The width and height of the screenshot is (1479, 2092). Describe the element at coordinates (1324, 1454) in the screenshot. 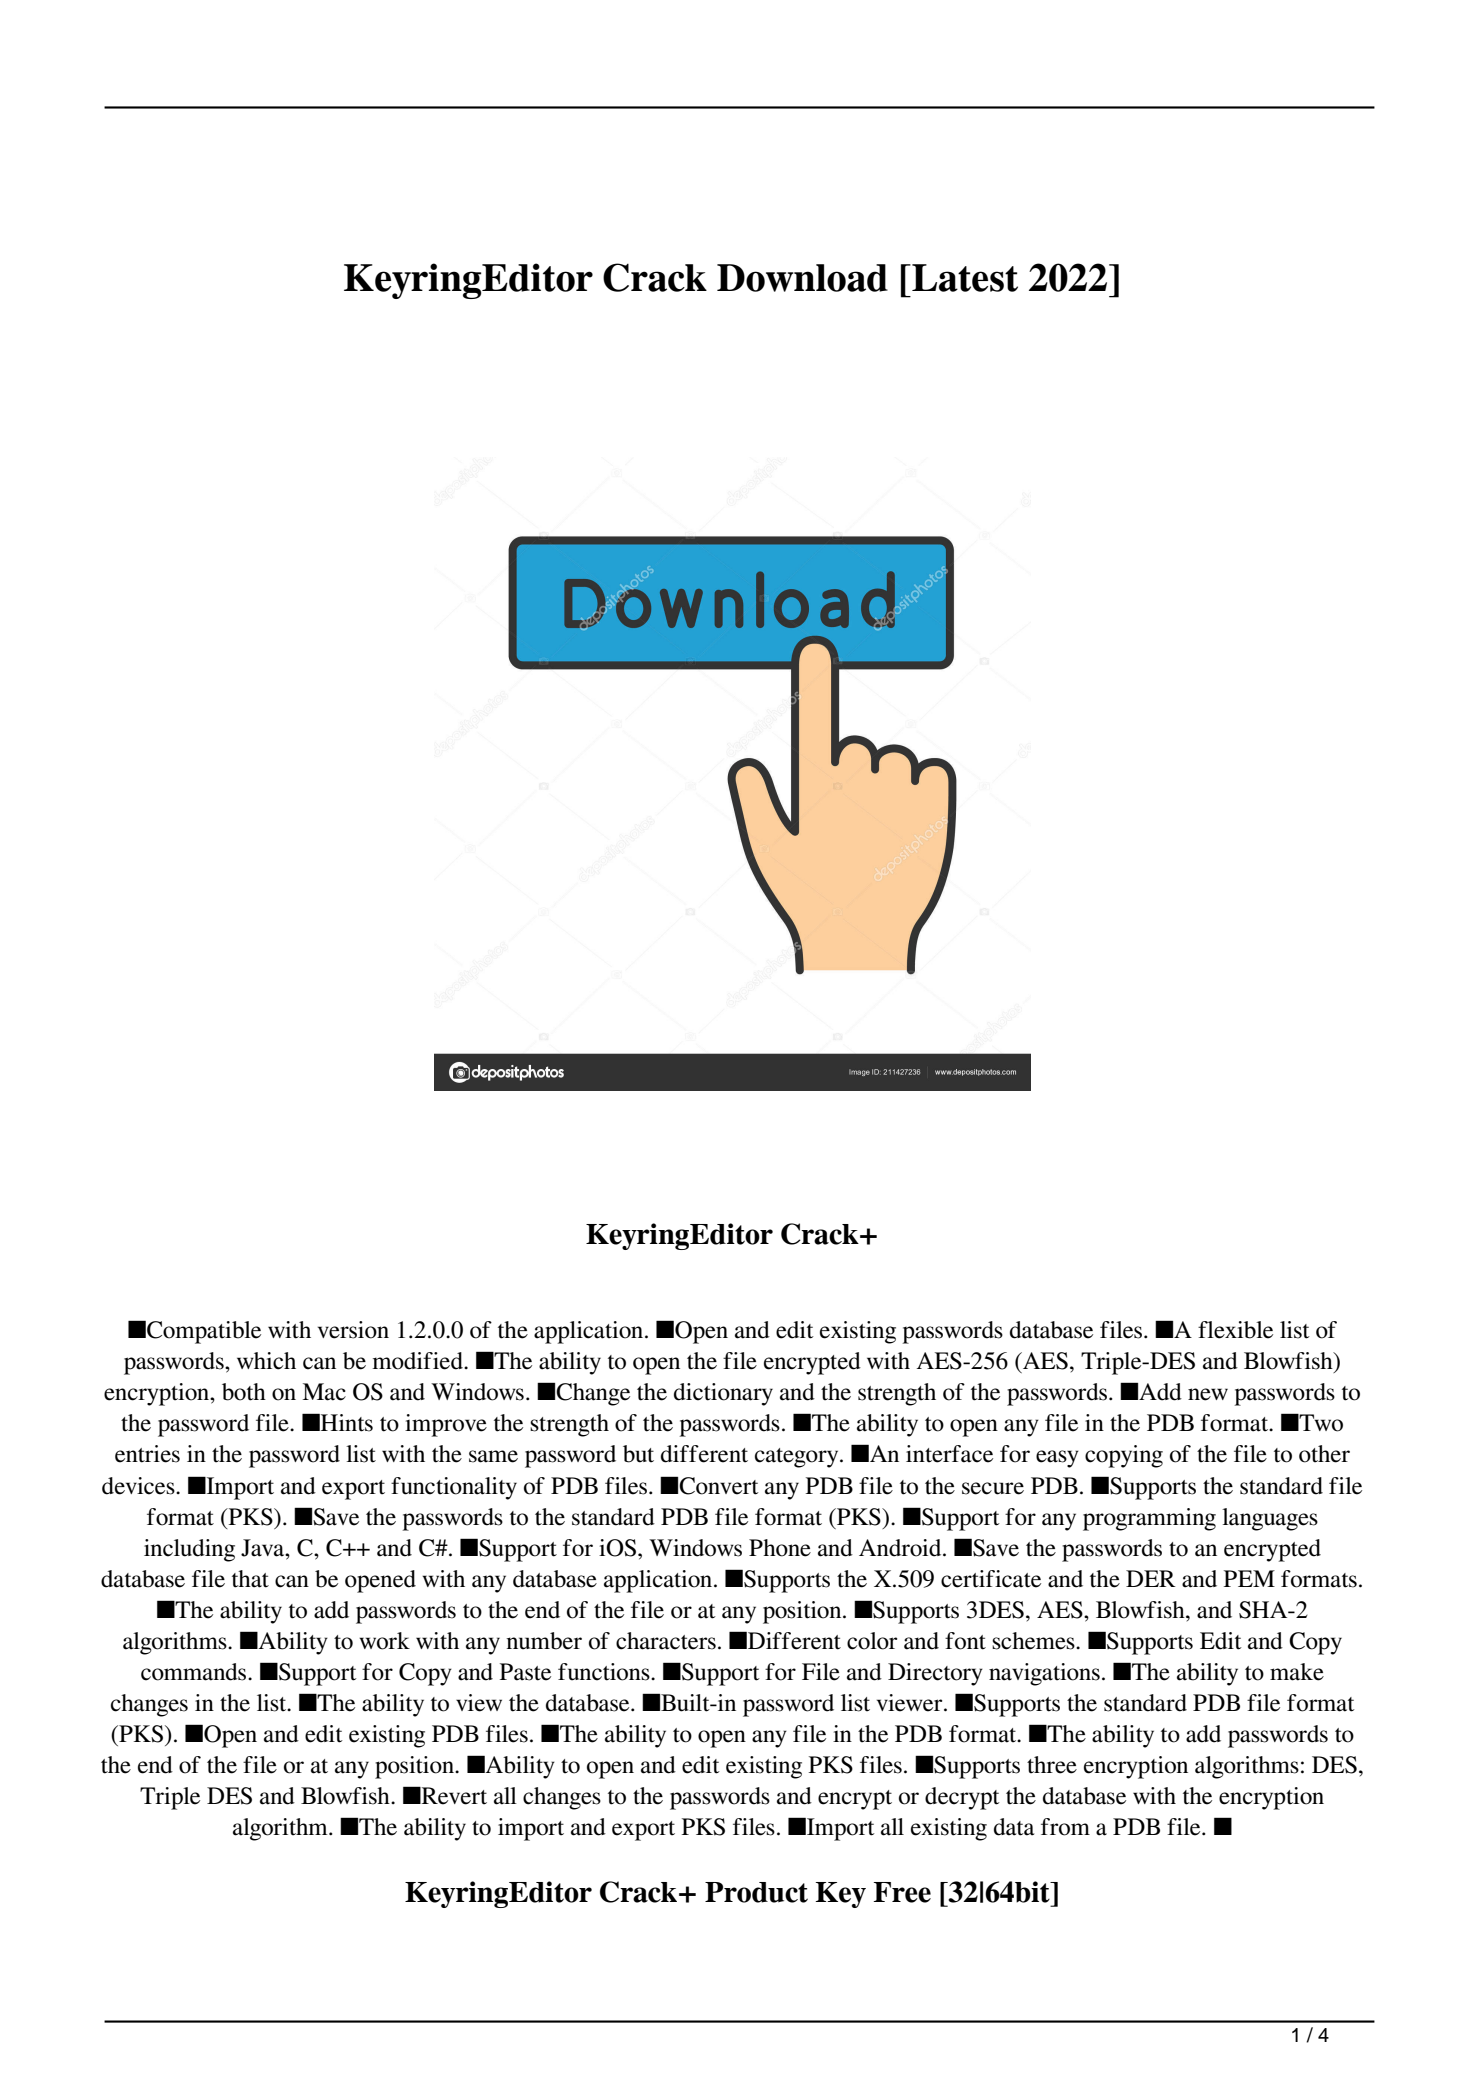

I see `other` at that location.
